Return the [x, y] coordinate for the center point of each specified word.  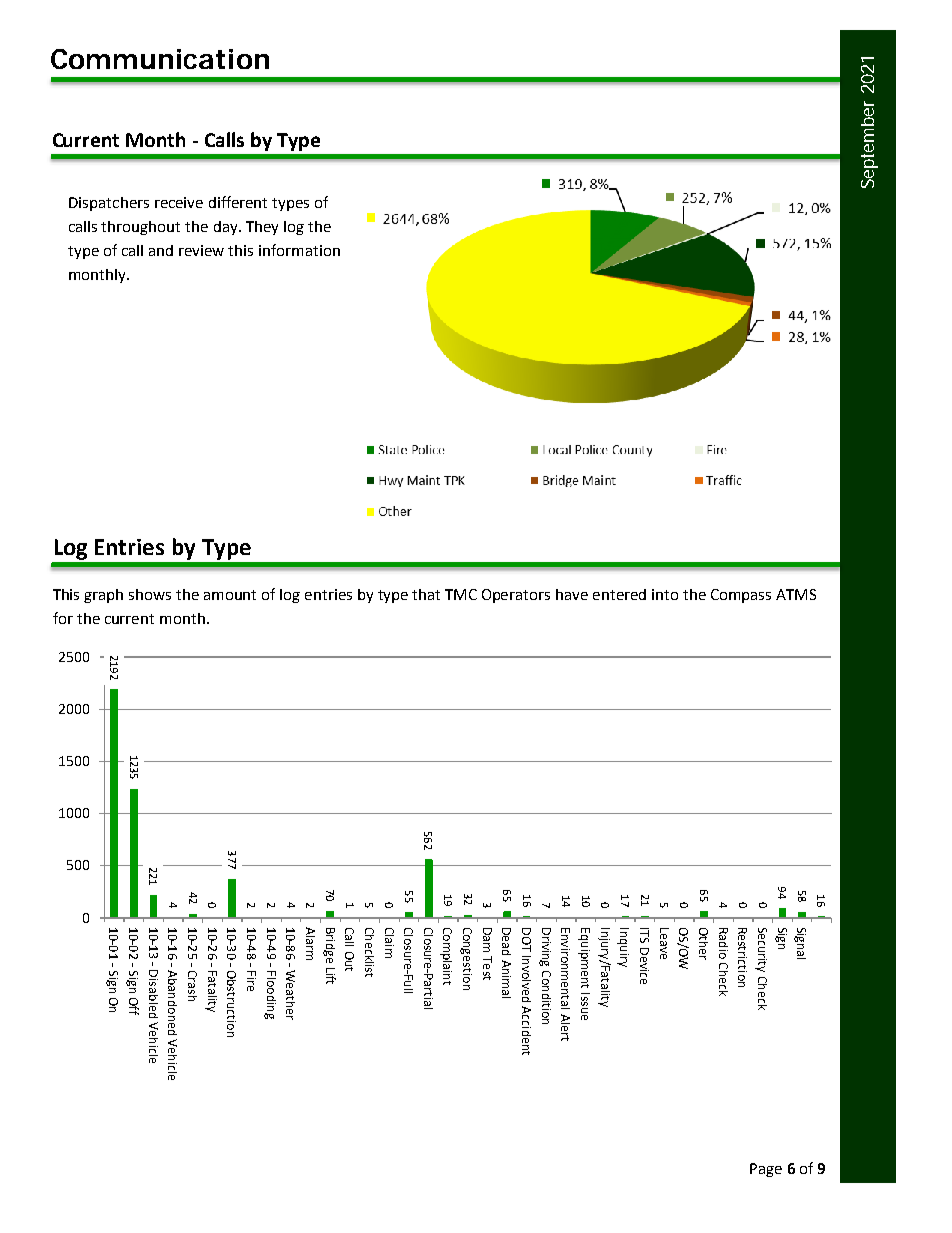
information [299, 250]
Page [766, 1170]
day [227, 228]
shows [150, 594]
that [426, 594]
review [201, 250]
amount [230, 595]
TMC [461, 594]
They [262, 228]
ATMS [796, 594]
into [665, 594]
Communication [160, 59]
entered [619, 594]
